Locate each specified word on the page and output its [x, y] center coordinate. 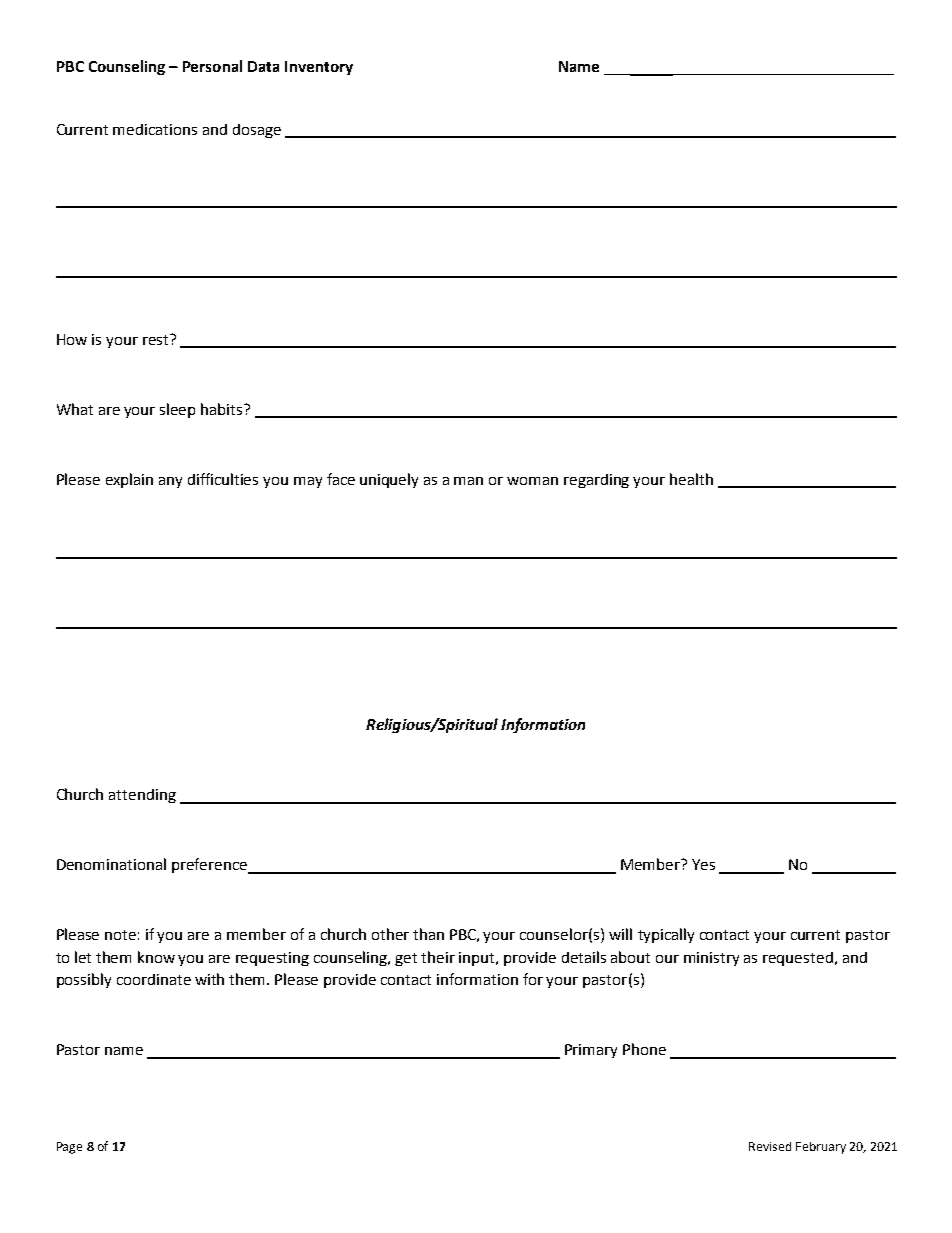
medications [155, 129]
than [428, 934]
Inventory [319, 68]
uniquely [389, 480]
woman [532, 481]
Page [69, 1148]
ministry [711, 959]
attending [142, 796]
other [390, 934]
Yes [703, 864]
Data [263, 66]
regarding [596, 481]
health [691, 479]
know [156, 957]
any [170, 482]
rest [157, 339]
